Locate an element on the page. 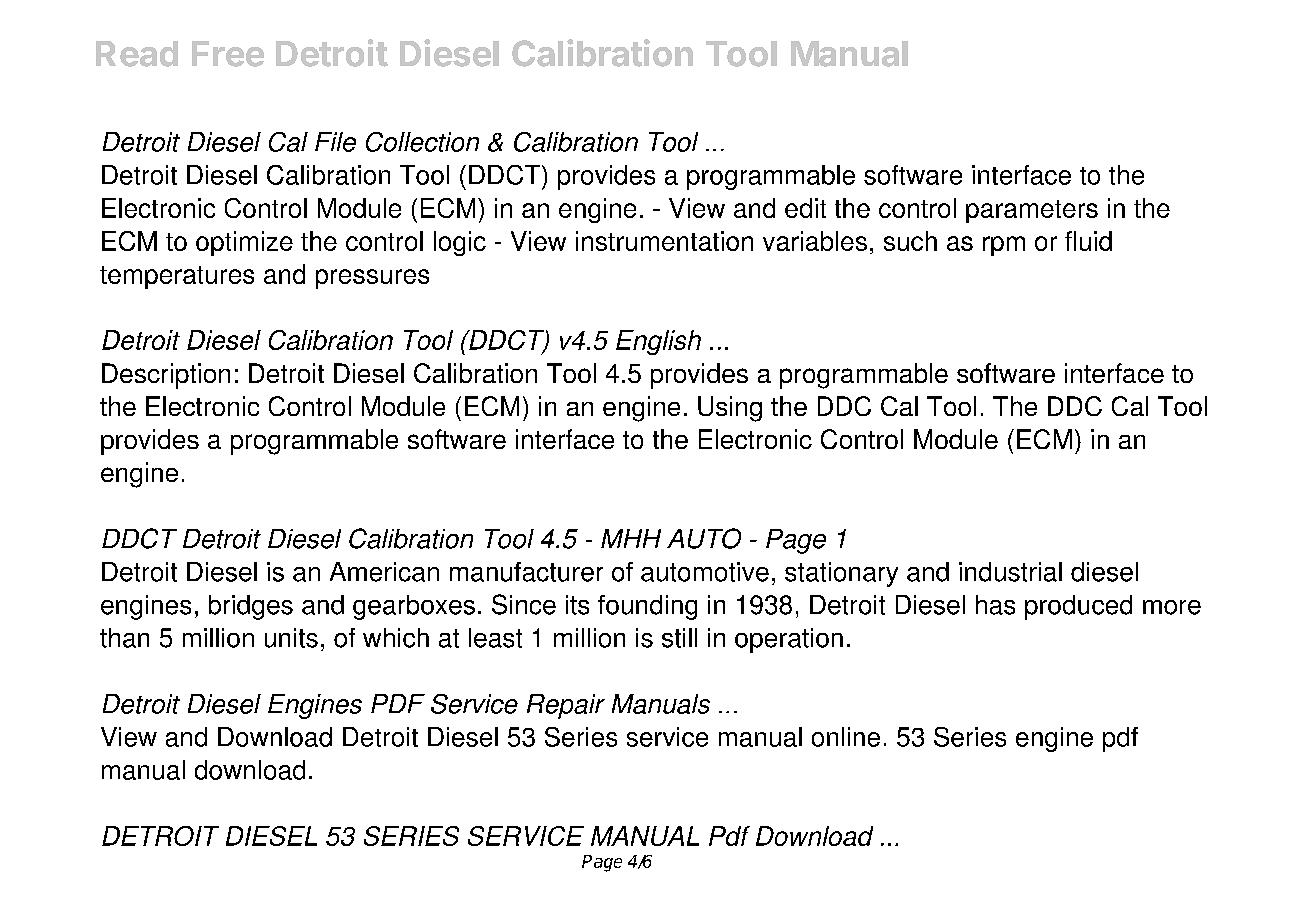  online is located at coordinates (846, 737).
